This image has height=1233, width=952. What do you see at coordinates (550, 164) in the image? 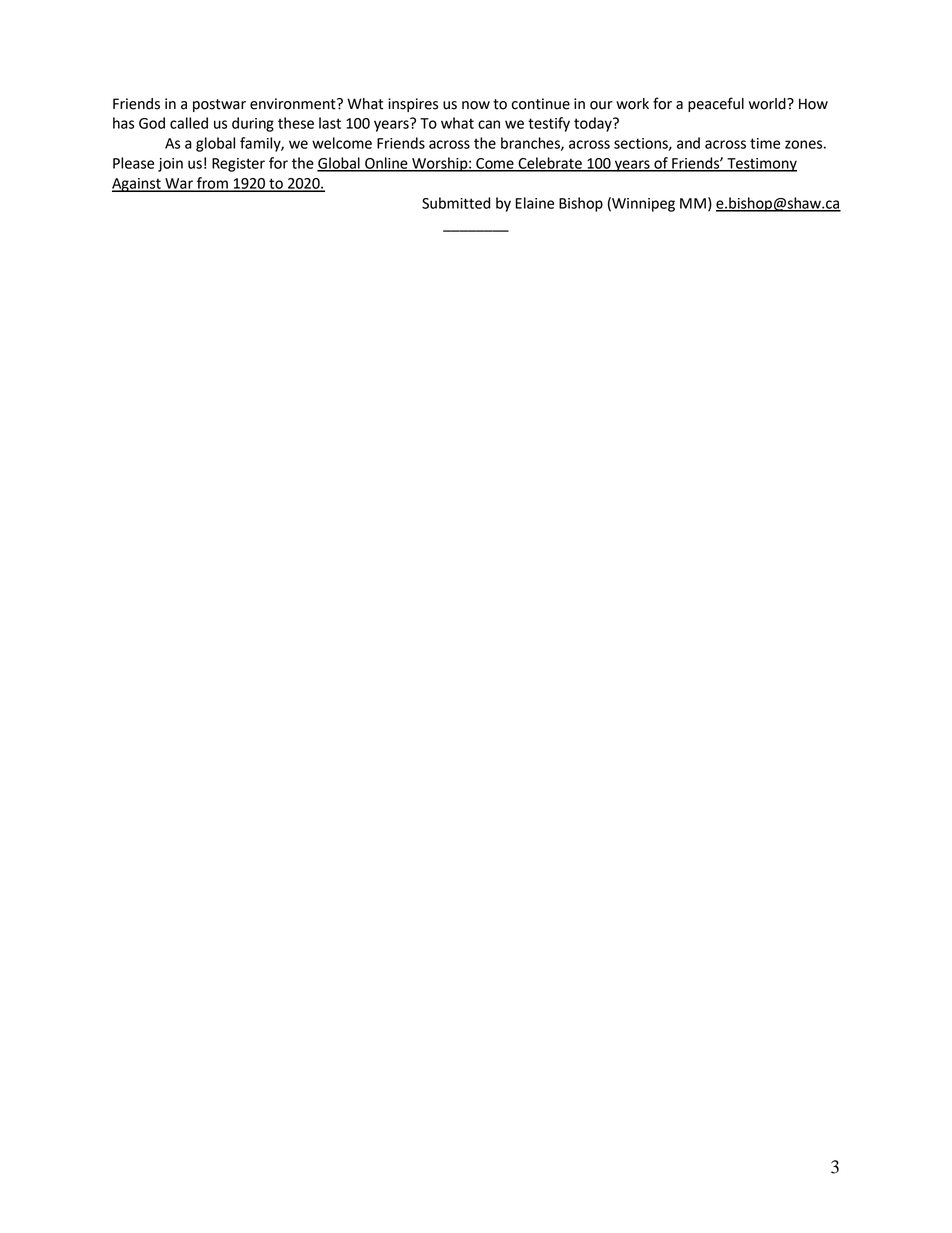
I see `Celebrate` at bounding box center [550, 164].
